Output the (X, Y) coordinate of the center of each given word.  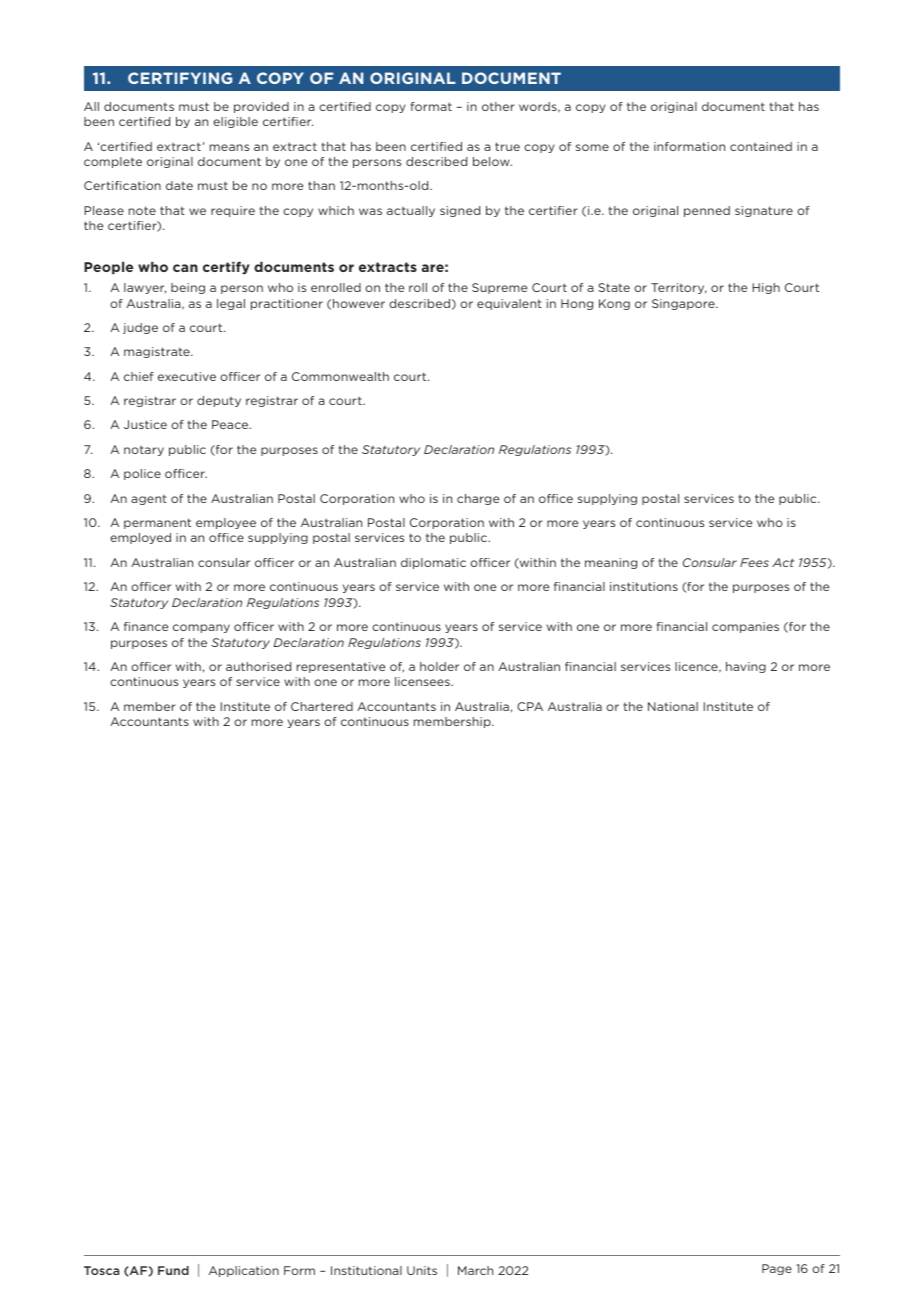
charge (478, 499)
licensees (423, 681)
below (492, 161)
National (673, 706)
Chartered (322, 706)
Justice (145, 424)
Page (777, 1269)
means (229, 147)
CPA (530, 706)
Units (422, 1270)
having (746, 667)
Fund (173, 1270)
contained (761, 146)
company (201, 628)
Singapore (684, 304)
